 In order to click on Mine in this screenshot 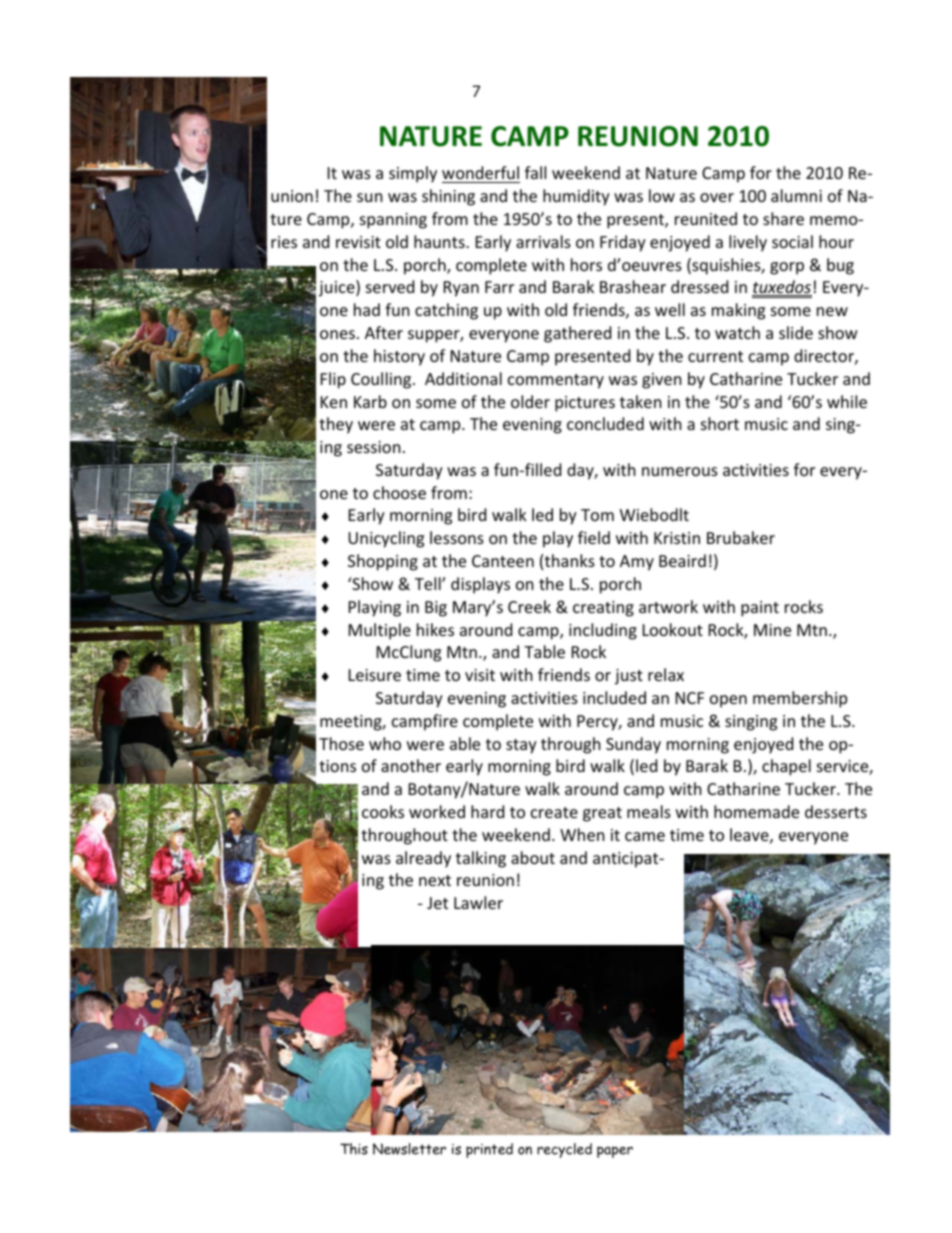, I will do `click(772, 630)`.
